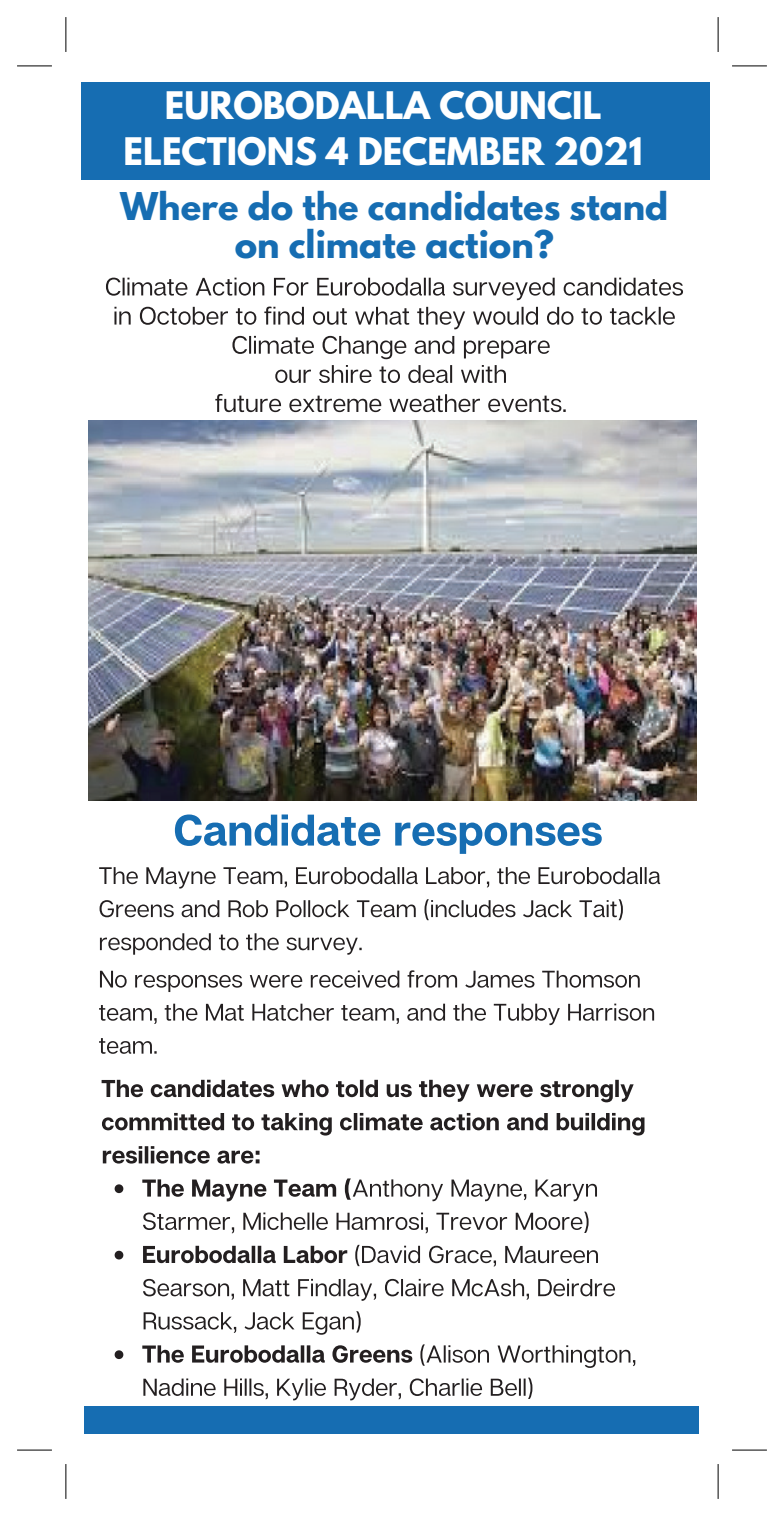 This image has width=784, height=1516. What do you see at coordinates (312, 909) in the image?
I see `Pollock` at bounding box center [312, 909].
